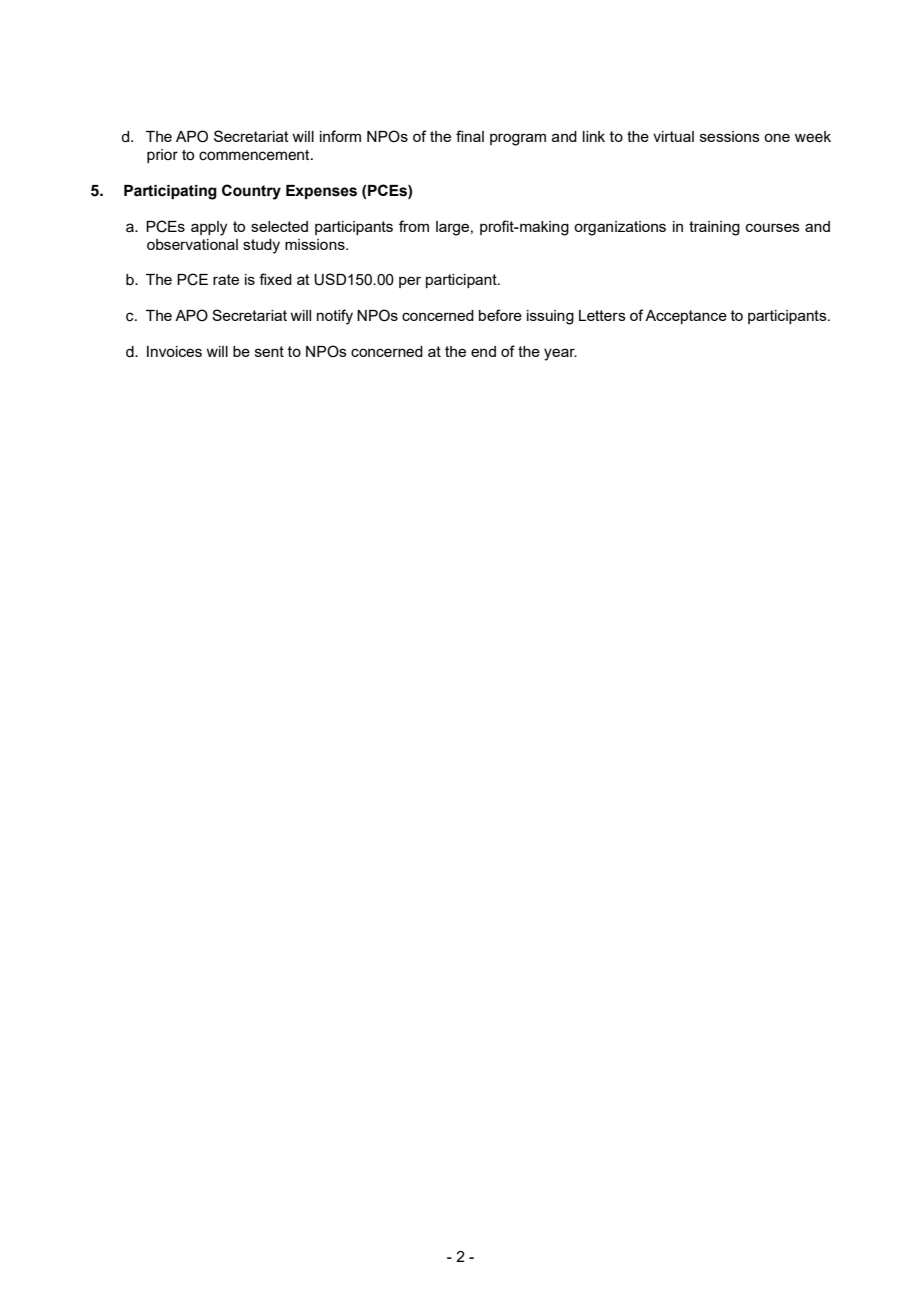 Image resolution: width=924 pixels, height=1308 pixels. I want to click on from, so click(414, 226).
